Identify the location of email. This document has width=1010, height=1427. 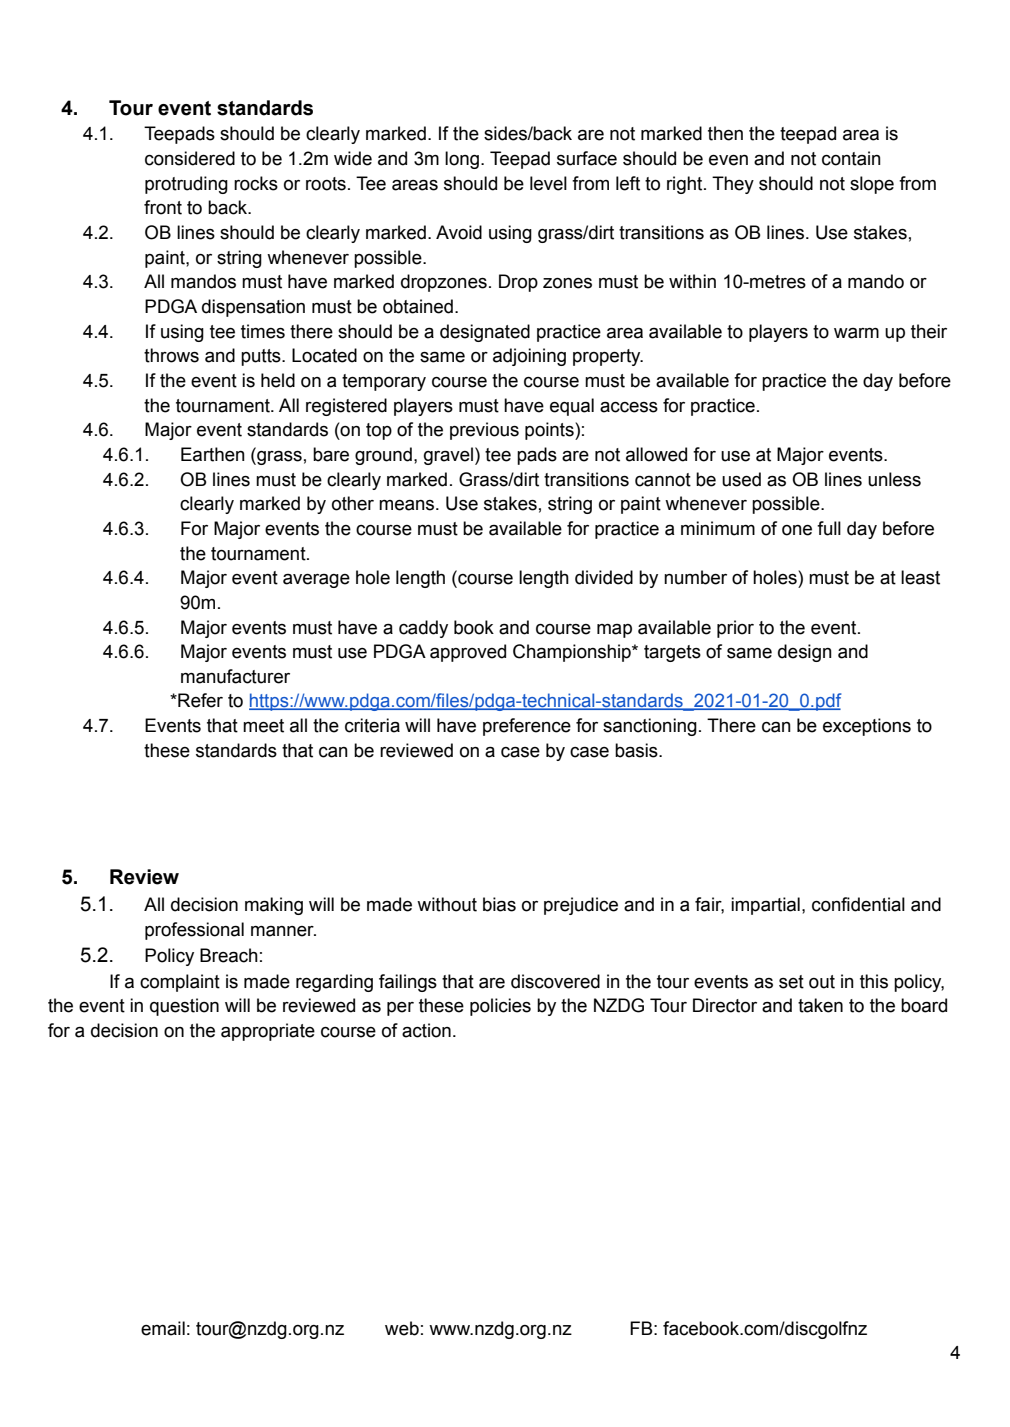
(163, 1328).
